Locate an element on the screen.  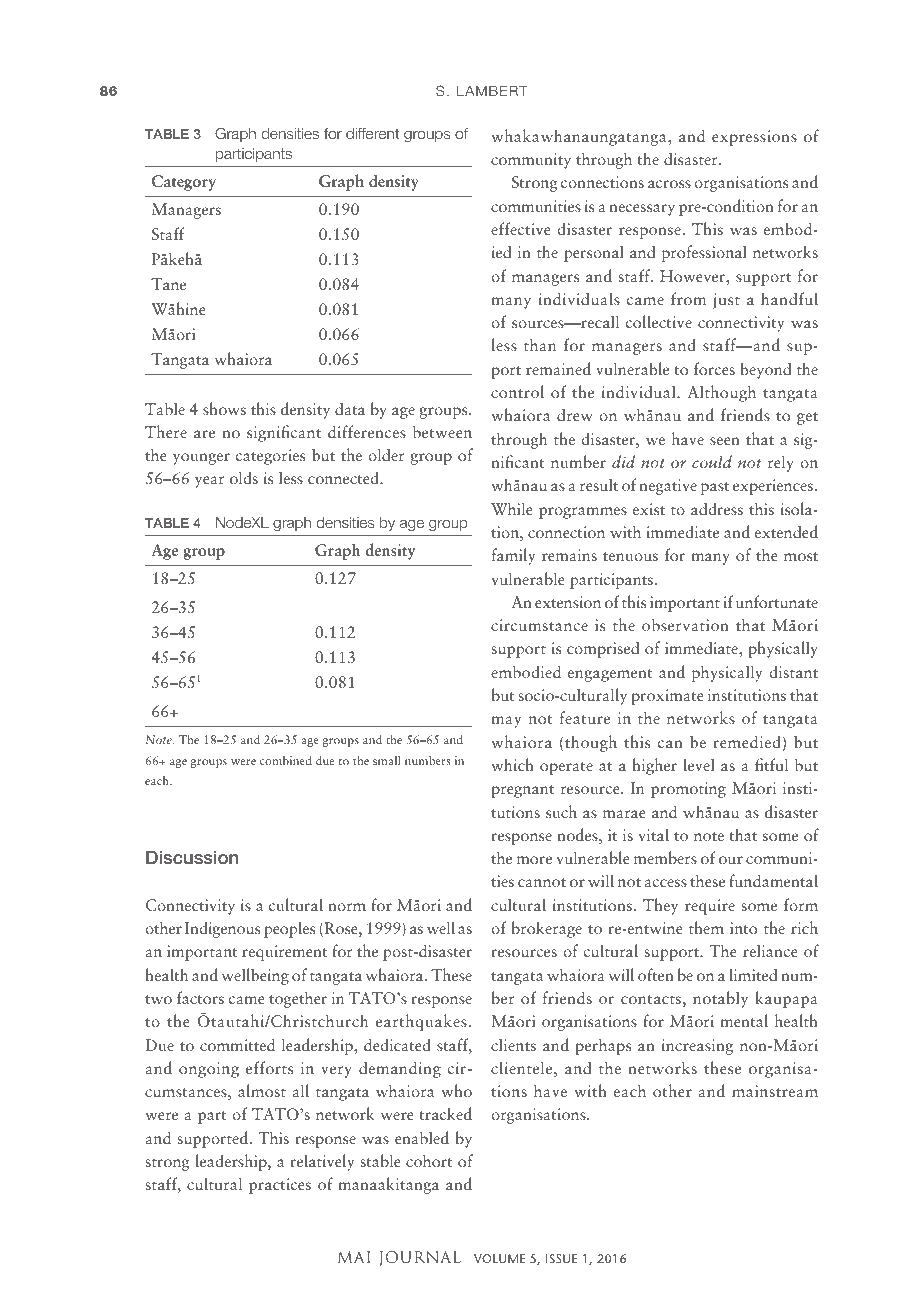
practices is located at coordinates (280, 1186).
